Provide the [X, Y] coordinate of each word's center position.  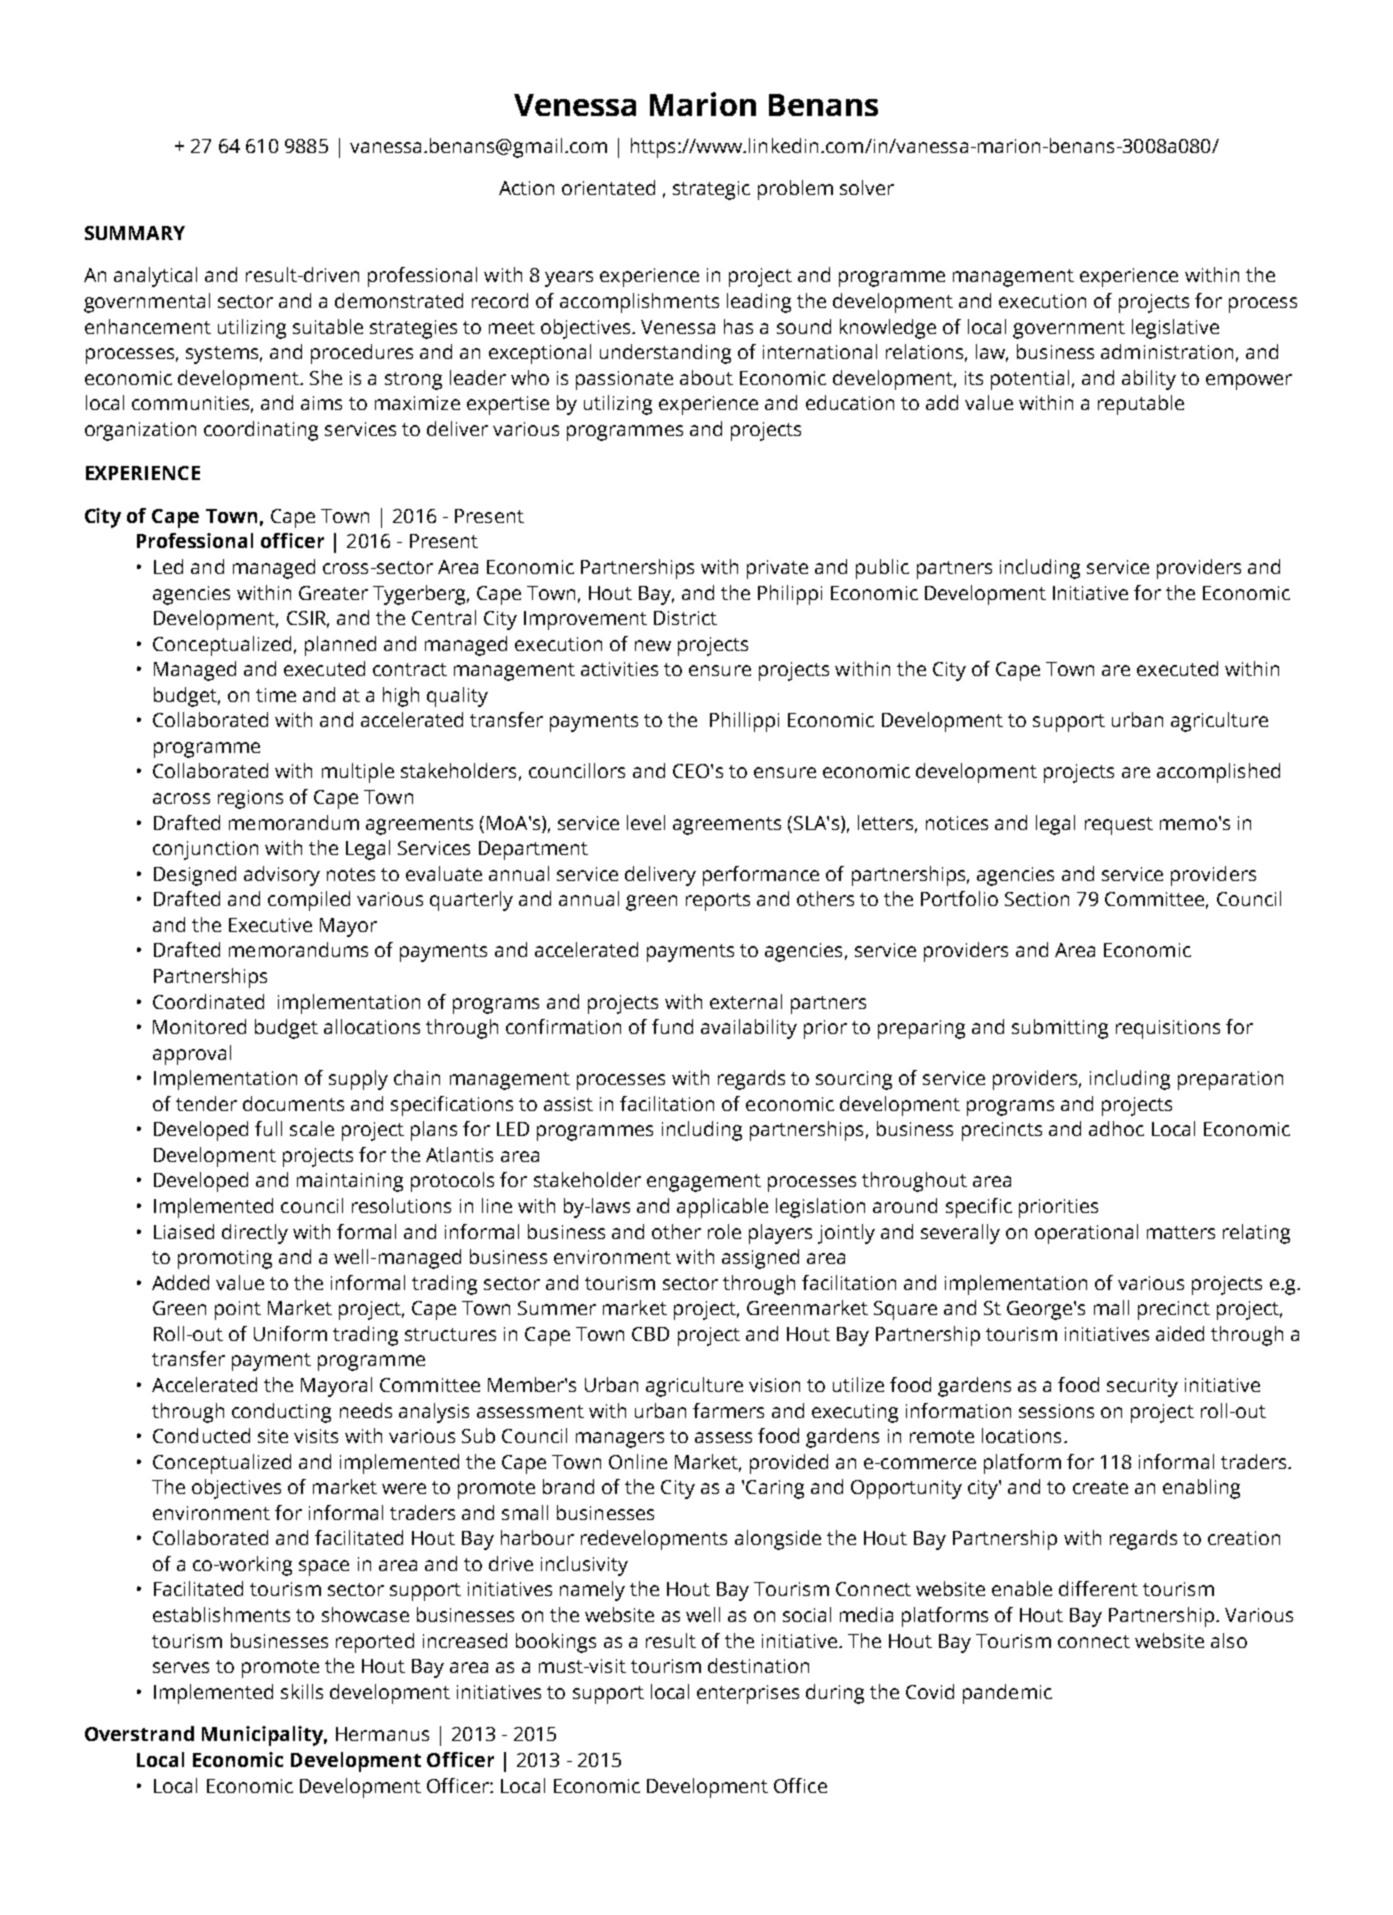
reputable [1141, 405]
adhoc [1116, 1128]
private [777, 569]
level [646, 822]
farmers [728, 1410]
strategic [711, 190]
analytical [155, 277]
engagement [704, 1183]
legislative [1175, 329]
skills [302, 1691]
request [1119, 826]
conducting [281, 1413]
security [1142, 1387]
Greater [333, 593]
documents [293, 1103]
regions [250, 799]
